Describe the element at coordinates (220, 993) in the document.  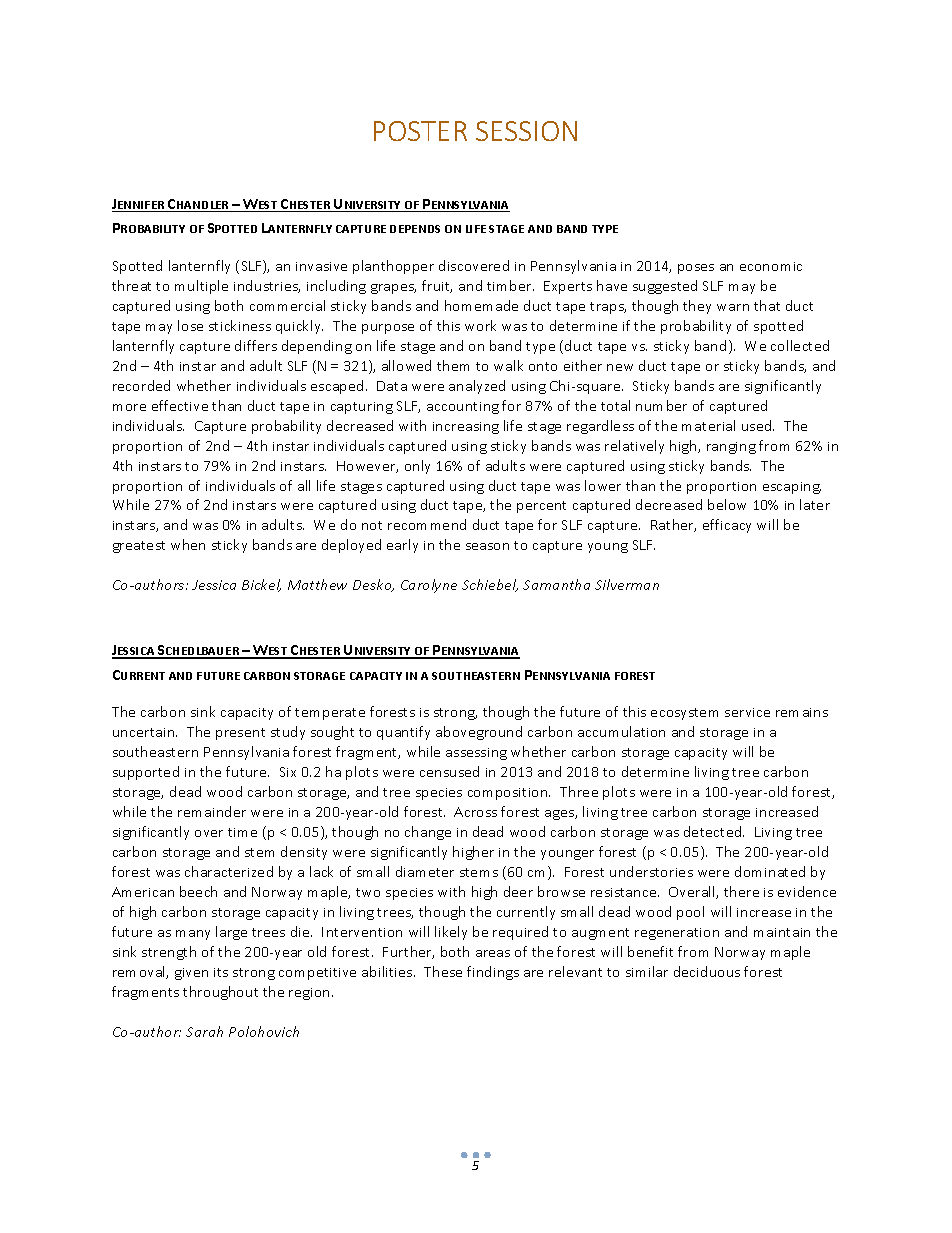
I see `throughout` at that location.
